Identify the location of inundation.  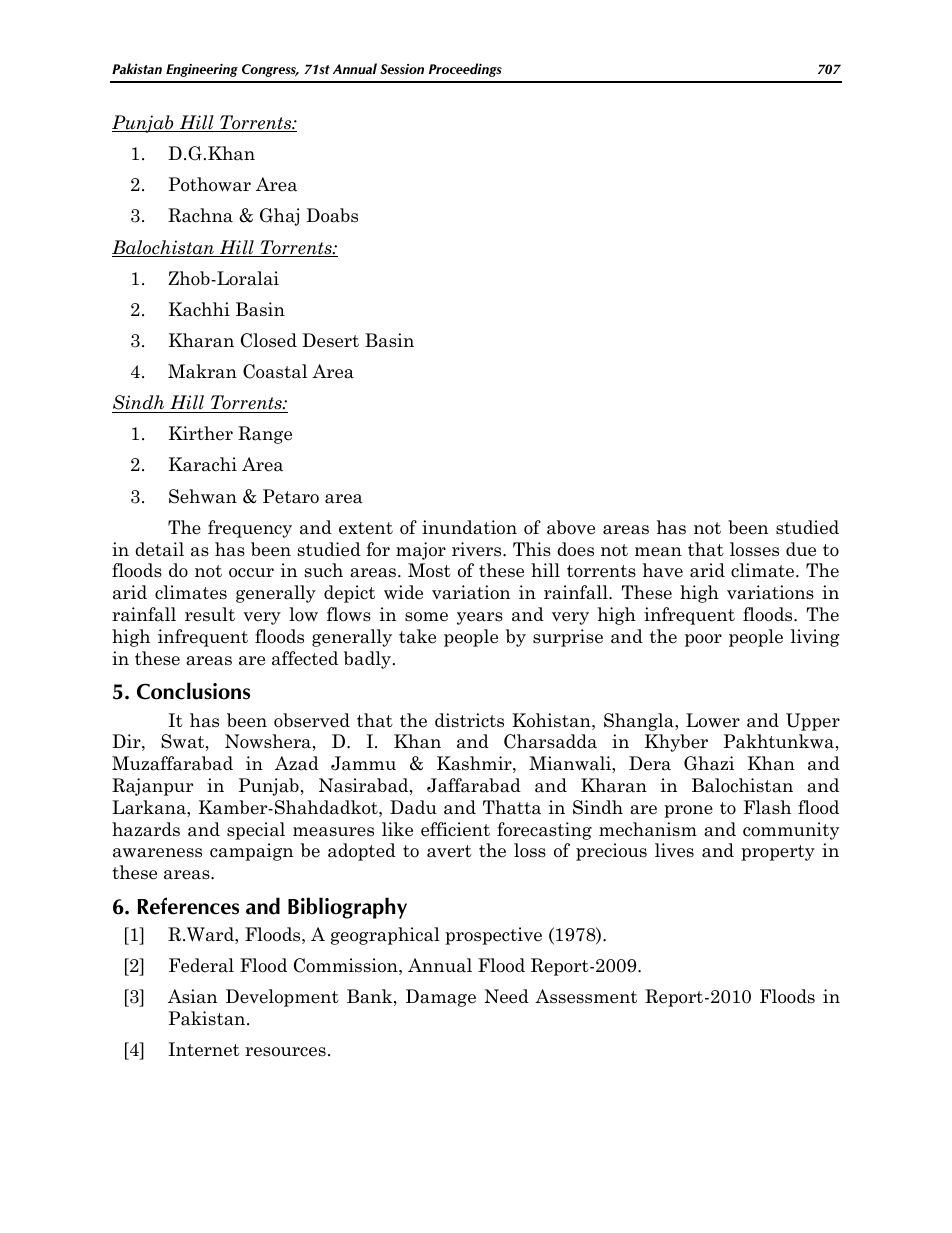
(469, 527).
